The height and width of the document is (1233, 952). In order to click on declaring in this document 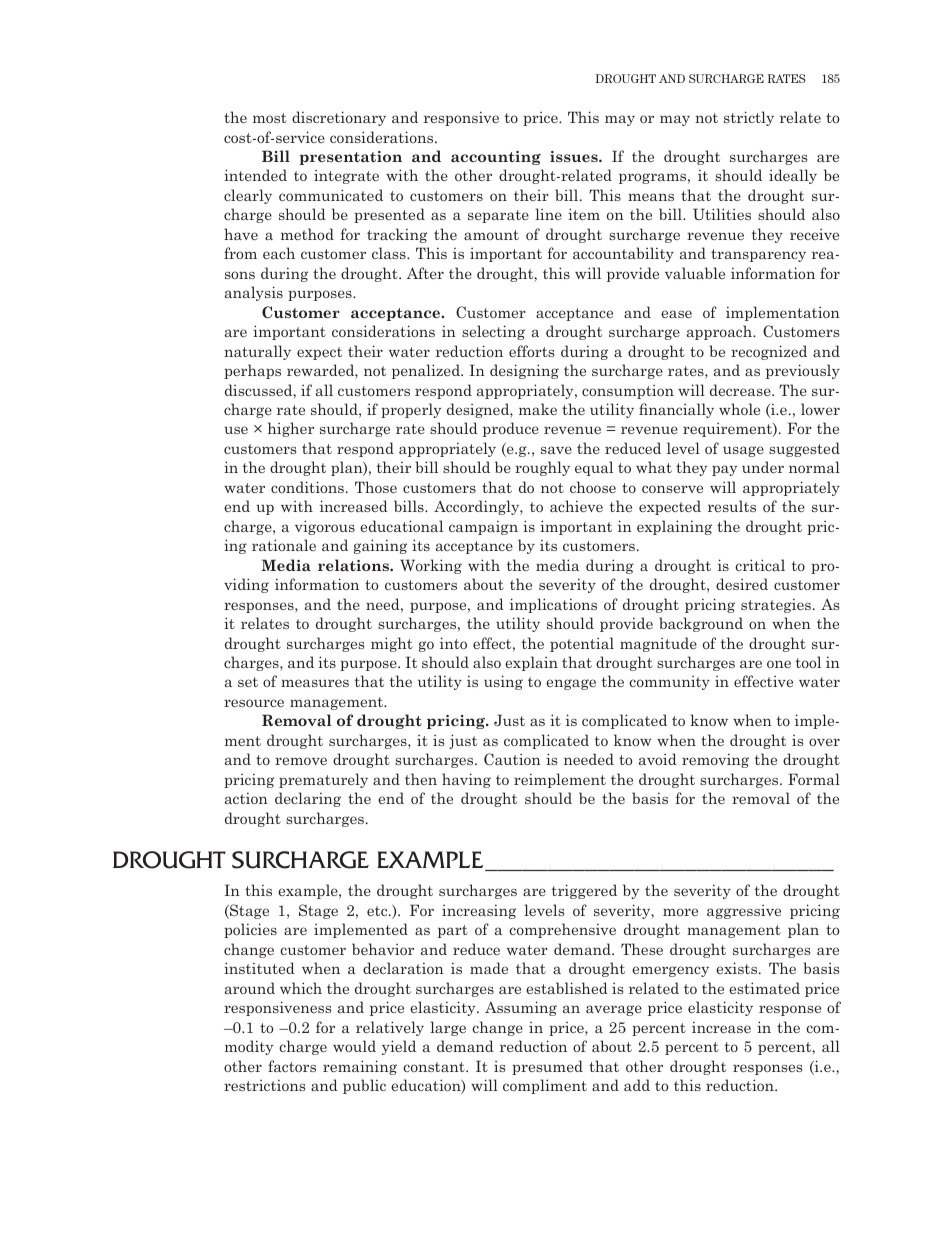, I will do `click(308, 799)`.
